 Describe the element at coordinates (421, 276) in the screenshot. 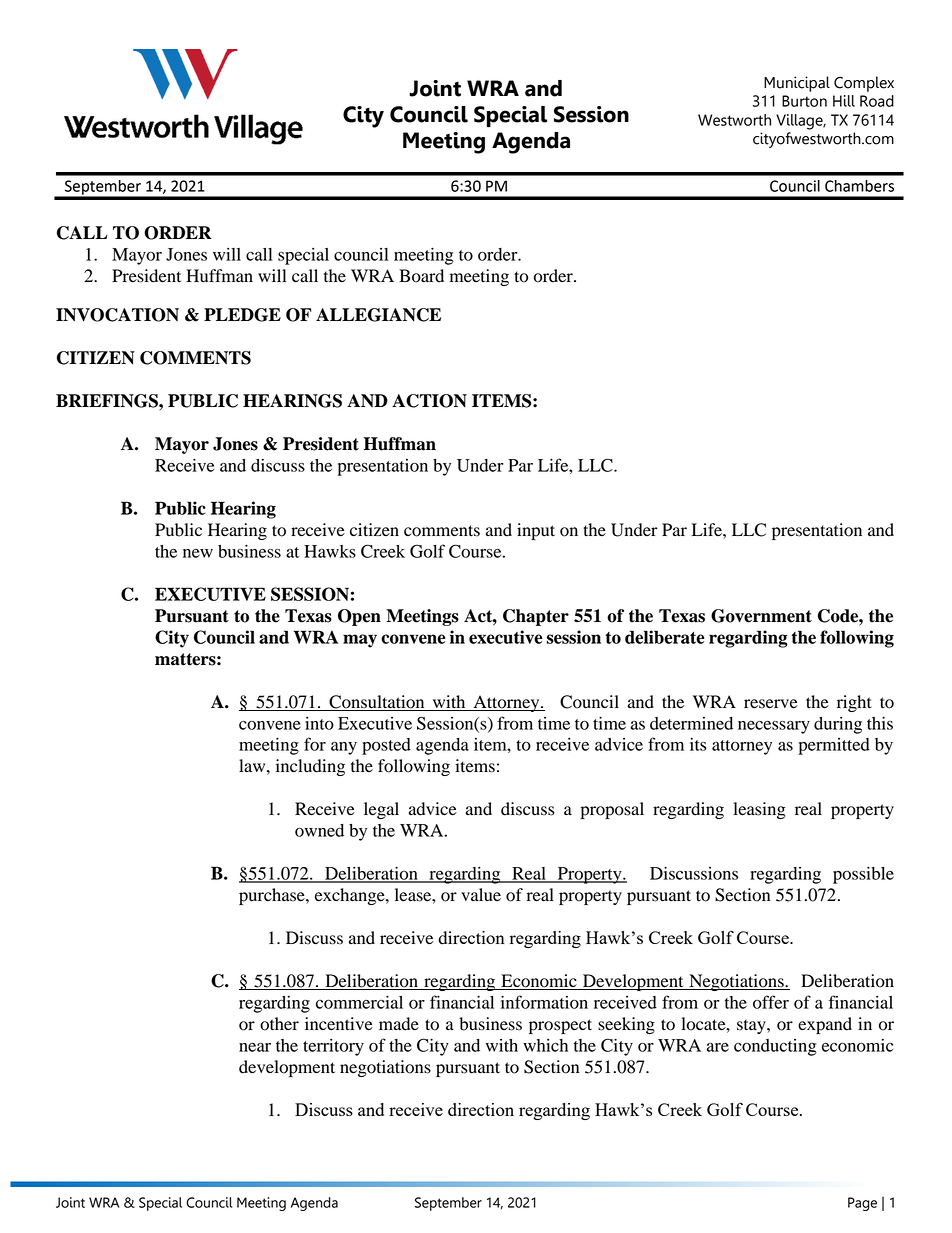

I see `Board` at that location.
